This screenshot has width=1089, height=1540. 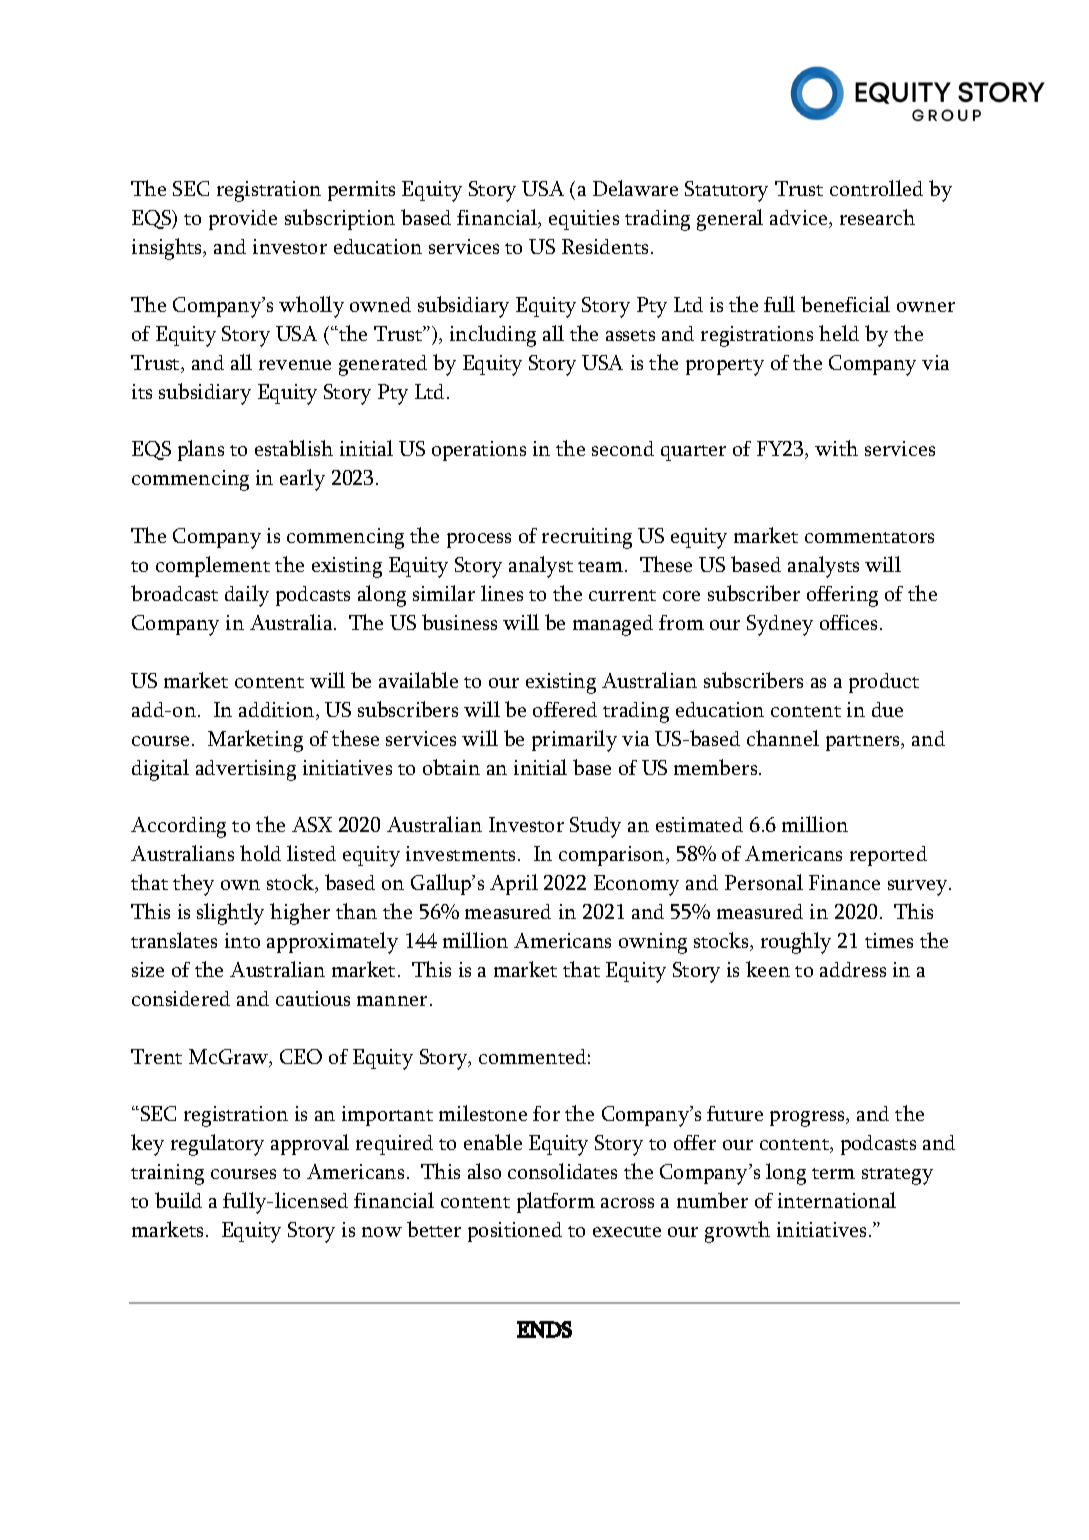 What do you see at coordinates (853, 969) in the screenshot?
I see `address` at bounding box center [853, 969].
